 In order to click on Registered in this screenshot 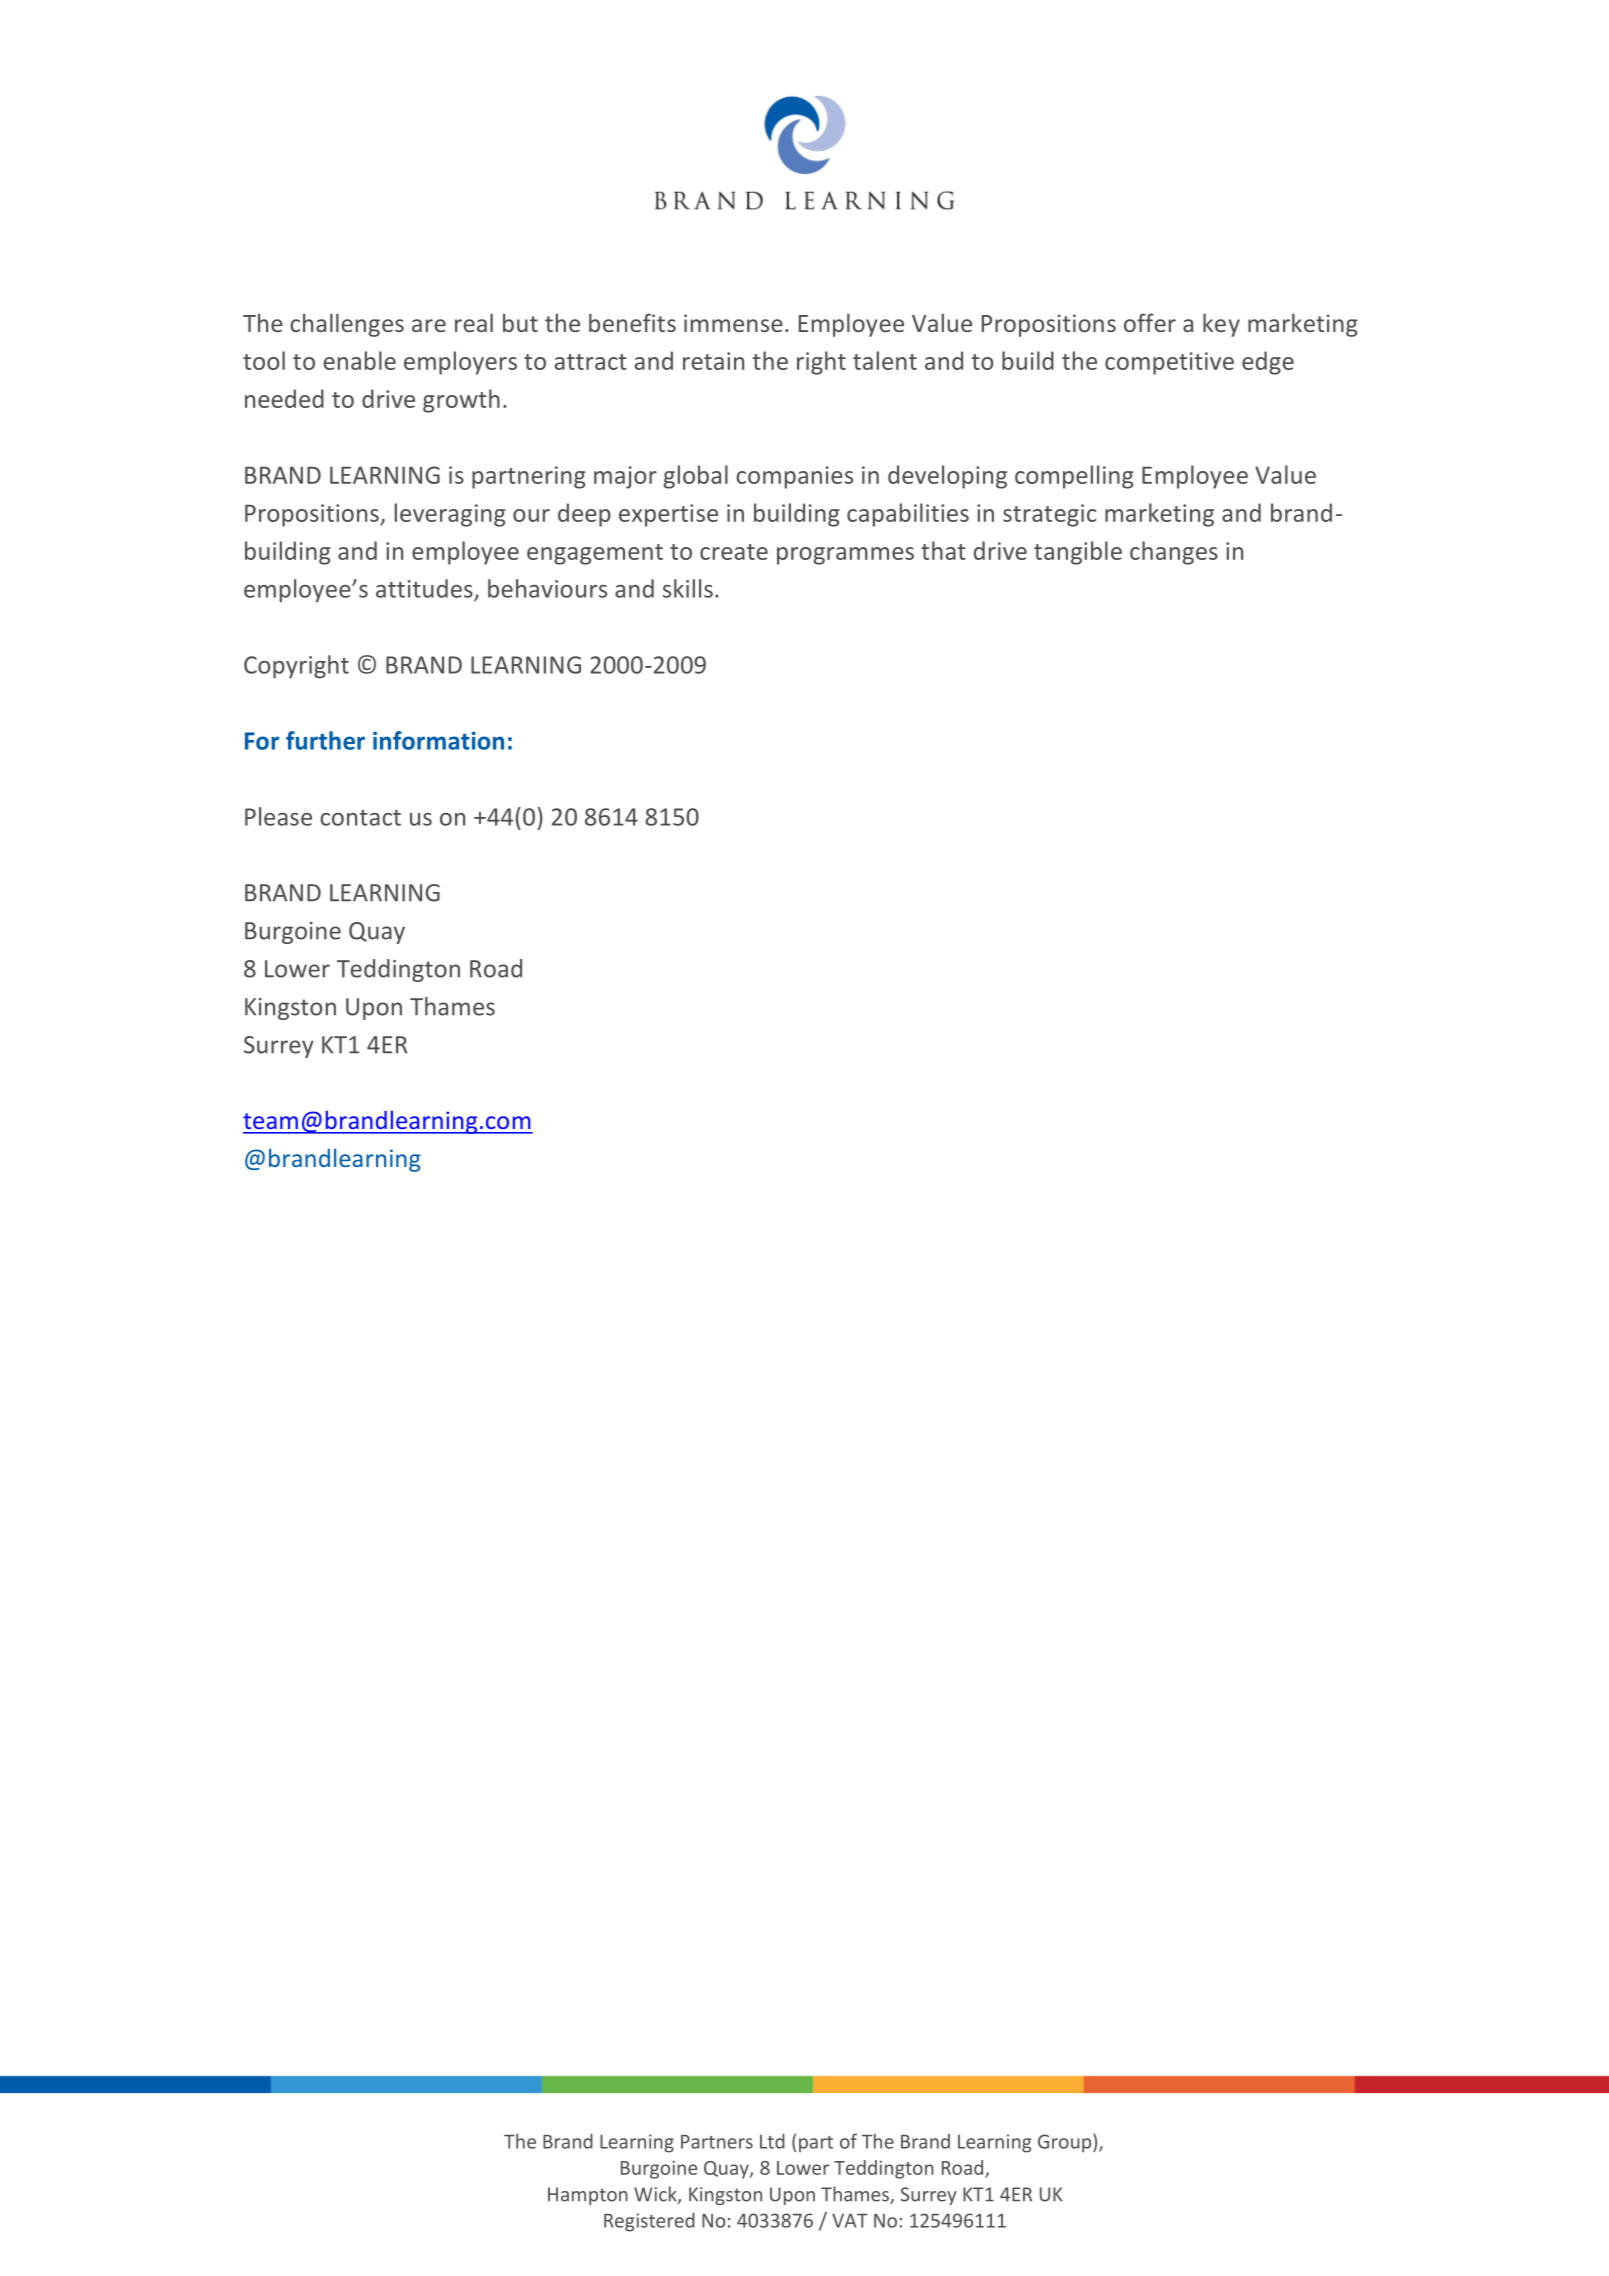, I will do `click(649, 2222)`.
